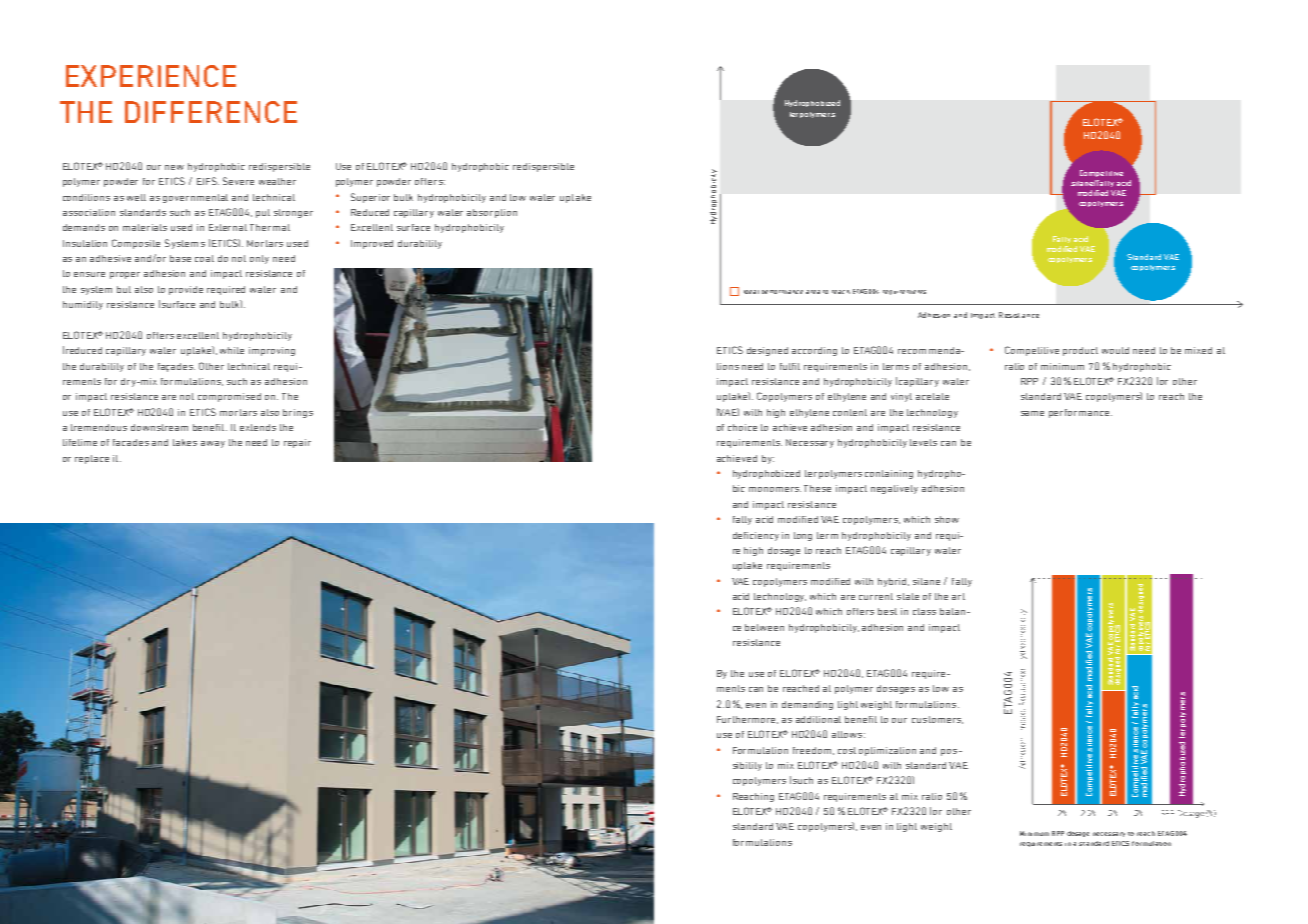 The height and width of the page is (924, 1308). What do you see at coordinates (958, 596) in the page?
I see `art` at bounding box center [958, 596].
